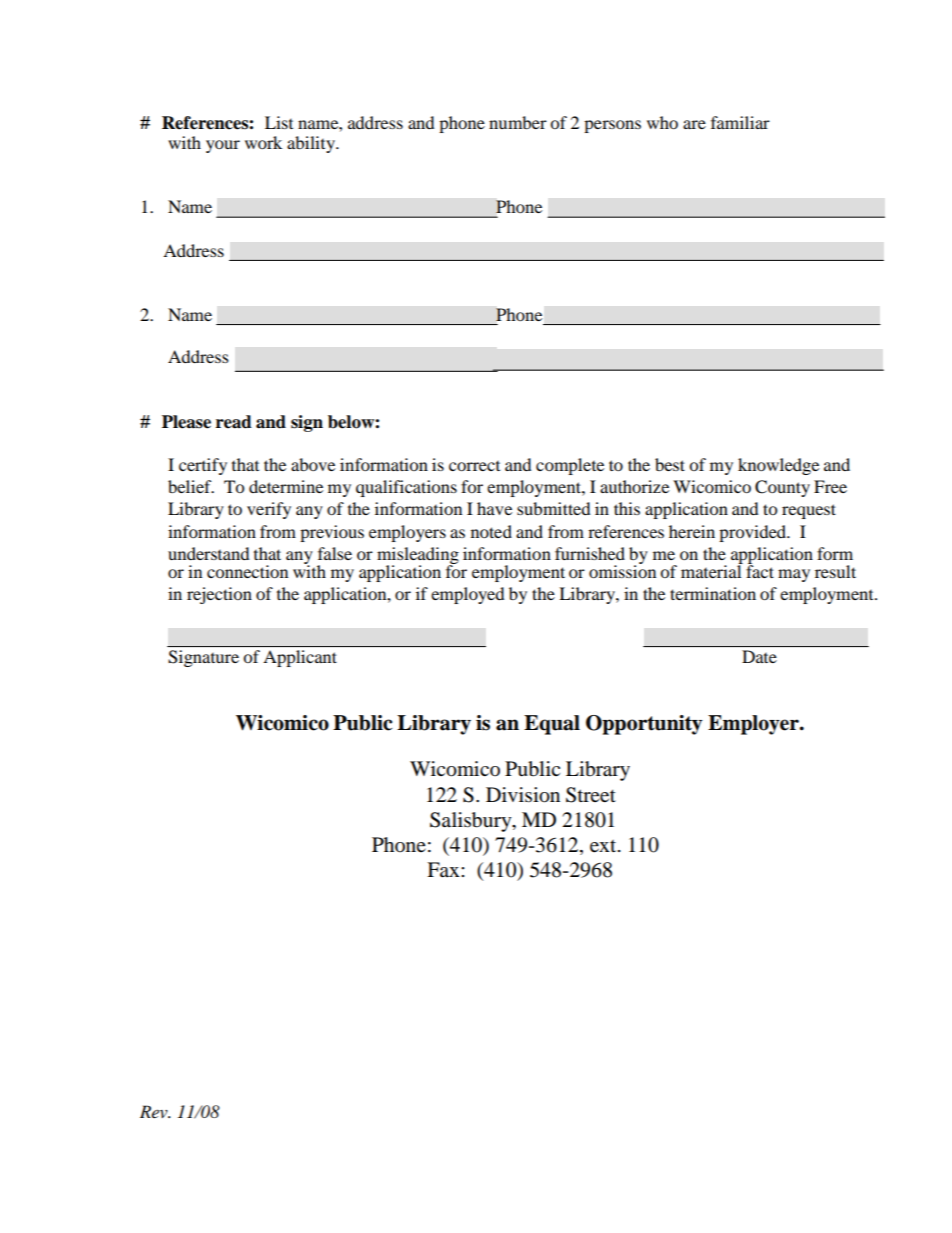 Image resolution: width=952 pixels, height=1233 pixels. I want to click on rejection, so click(219, 595).
